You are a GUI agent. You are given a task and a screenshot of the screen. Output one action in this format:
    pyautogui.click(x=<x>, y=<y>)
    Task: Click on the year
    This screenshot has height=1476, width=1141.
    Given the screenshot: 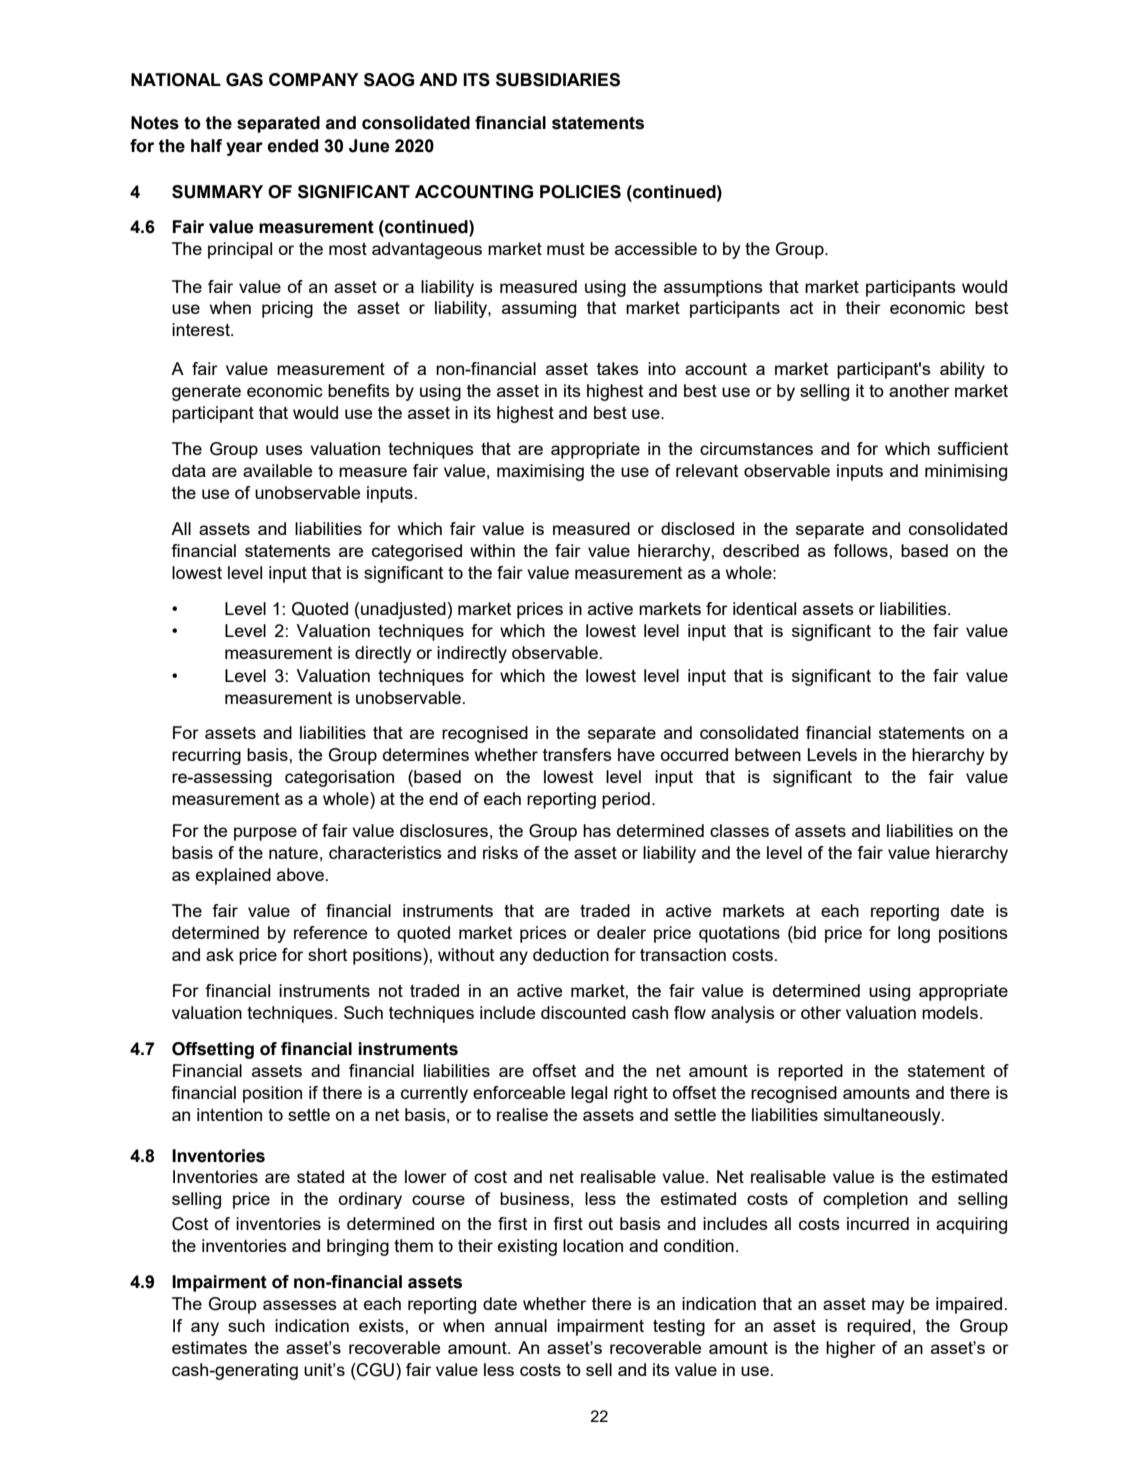 What is the action you would take?
    pyautogui.click(x=244, y=149)
